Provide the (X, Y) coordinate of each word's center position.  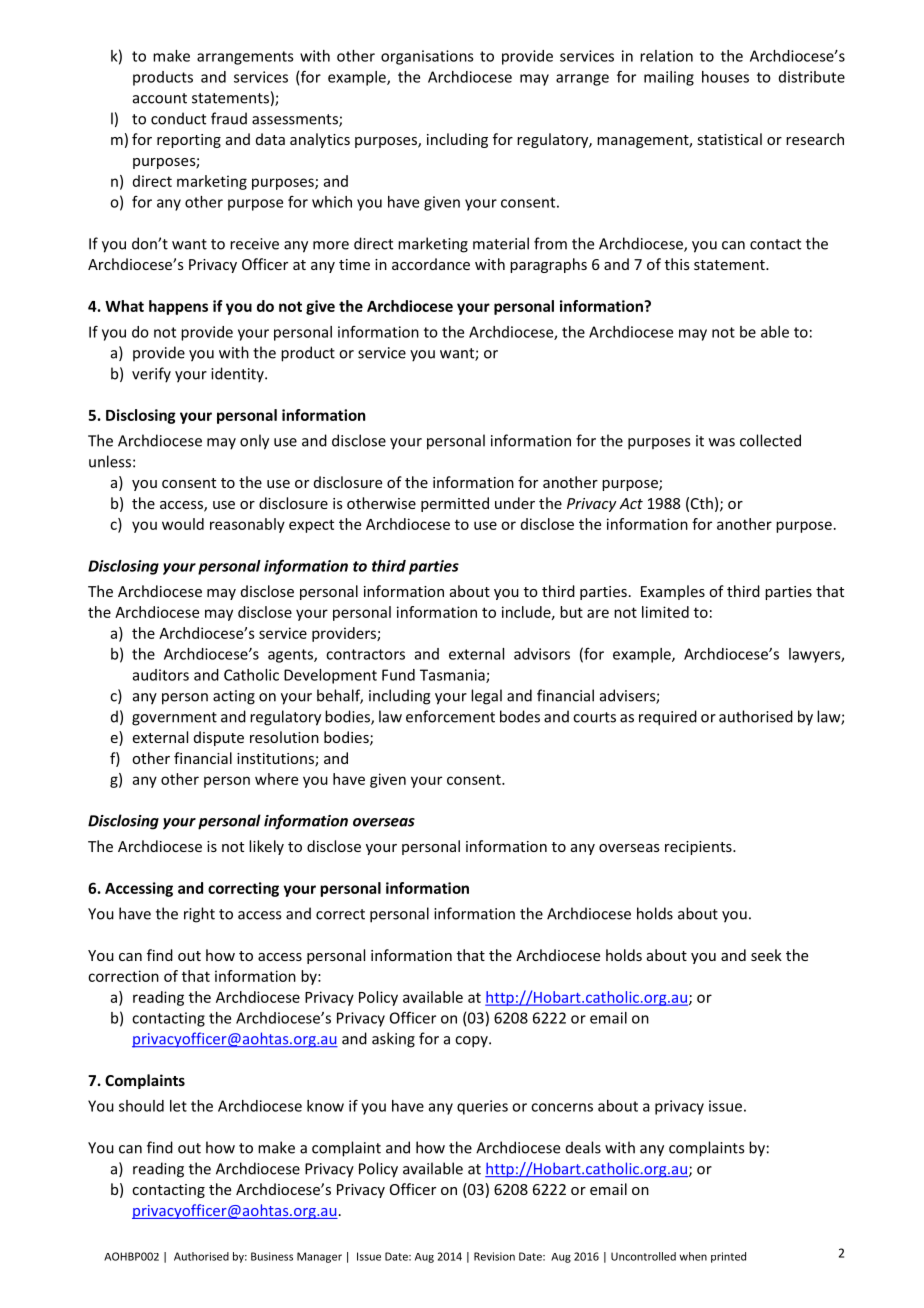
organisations (427, 57)
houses (725, 77)
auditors (161, 675)
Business (272, 1256)
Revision (494, 1256)
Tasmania (453, 676)
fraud (229, 118)
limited (665, 612)
